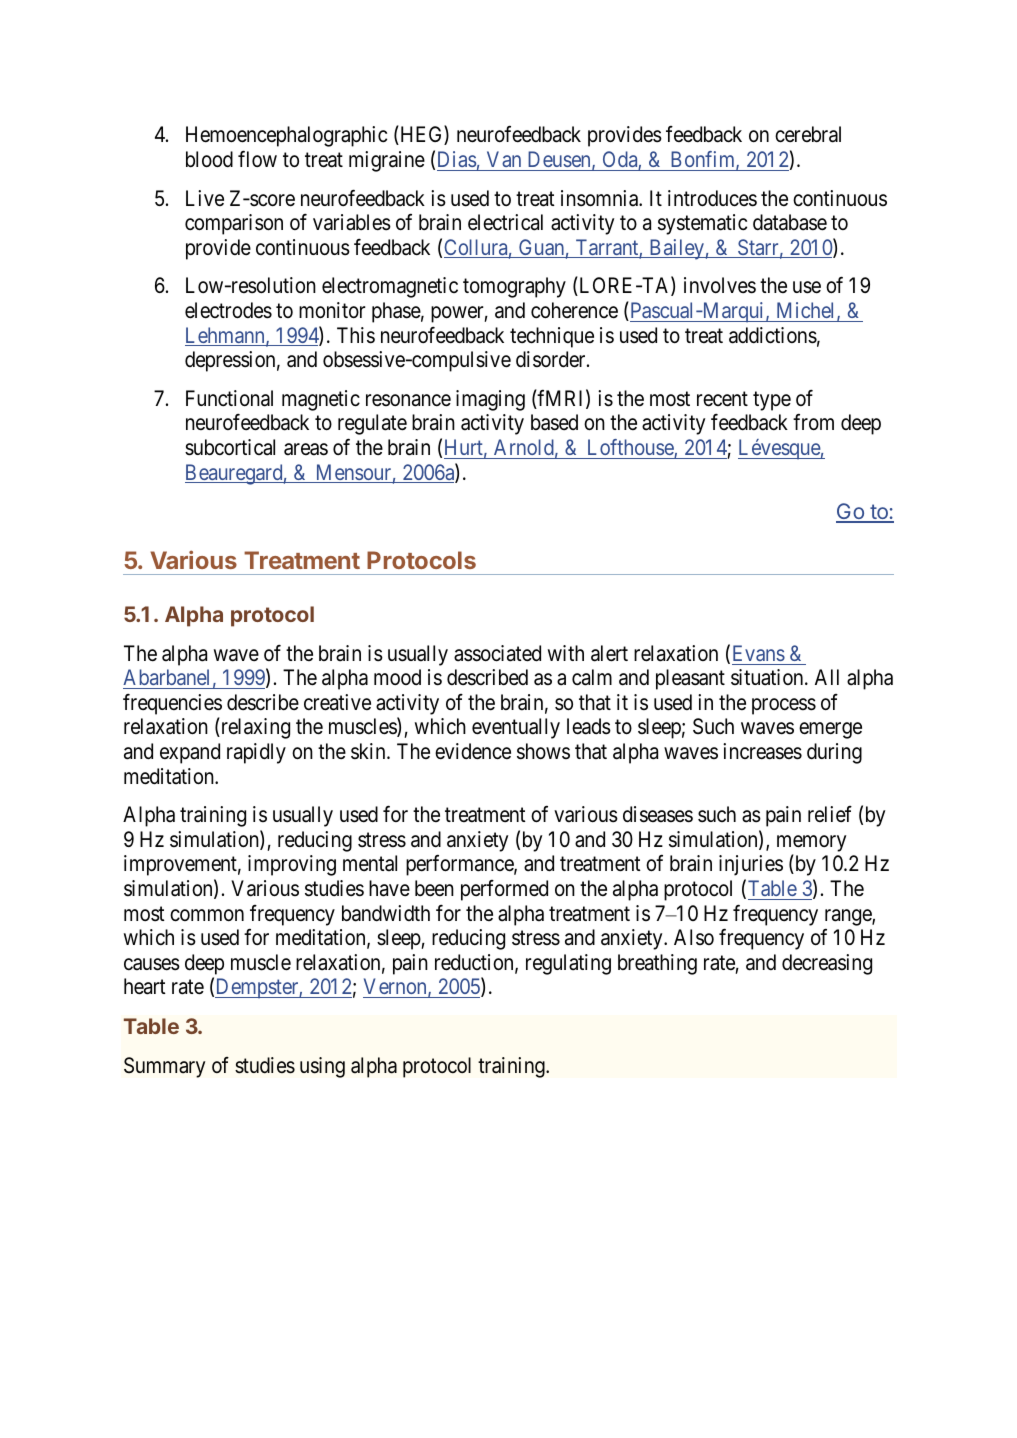  What do you see at coordinates (505, 222) in the image?
I see `electrical` at bounding box center [505, 222].
